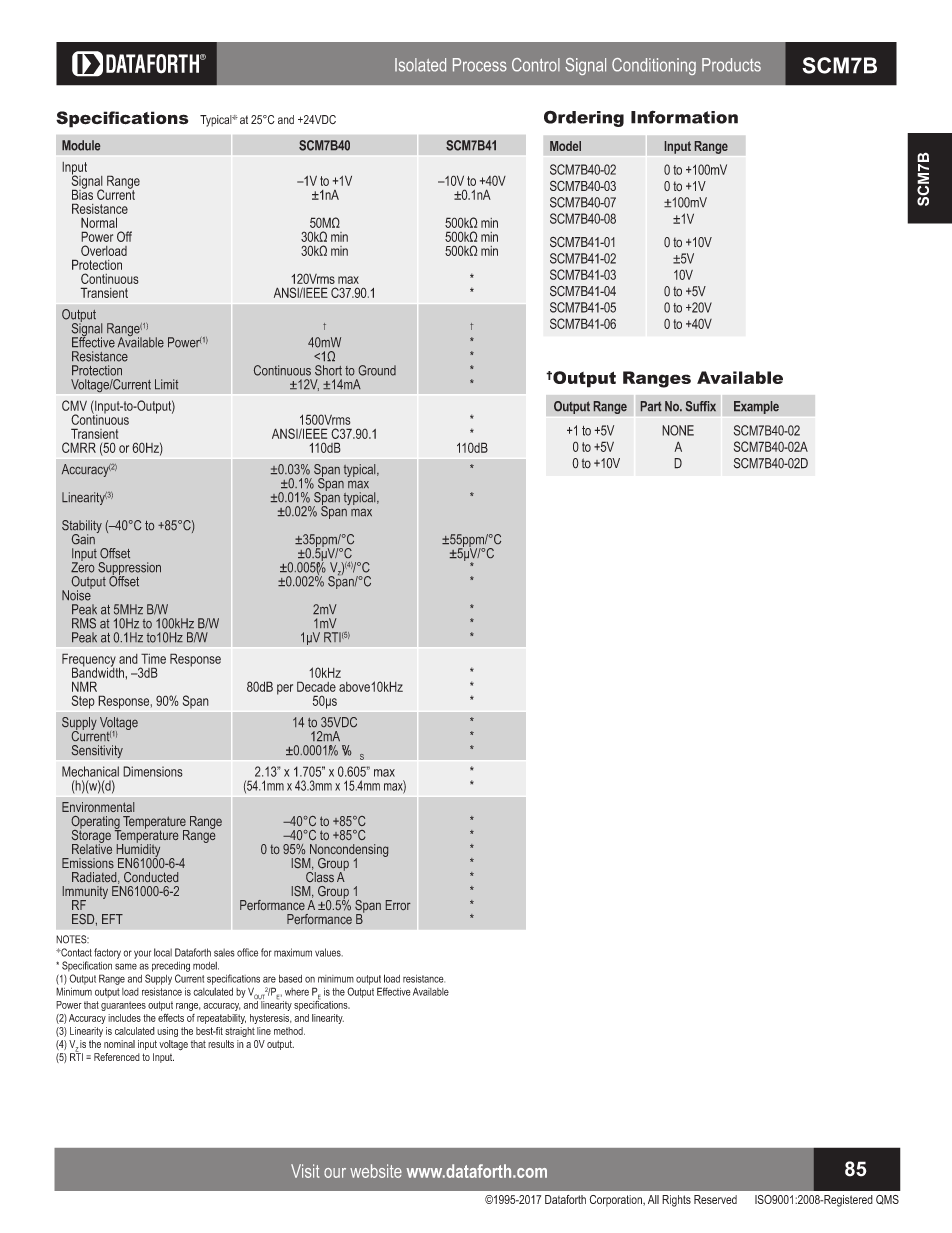 This screenshot has width=952, height=1233. Describe the element at coordinates (163, 952) in the screenshot. I see `local` at that location.
